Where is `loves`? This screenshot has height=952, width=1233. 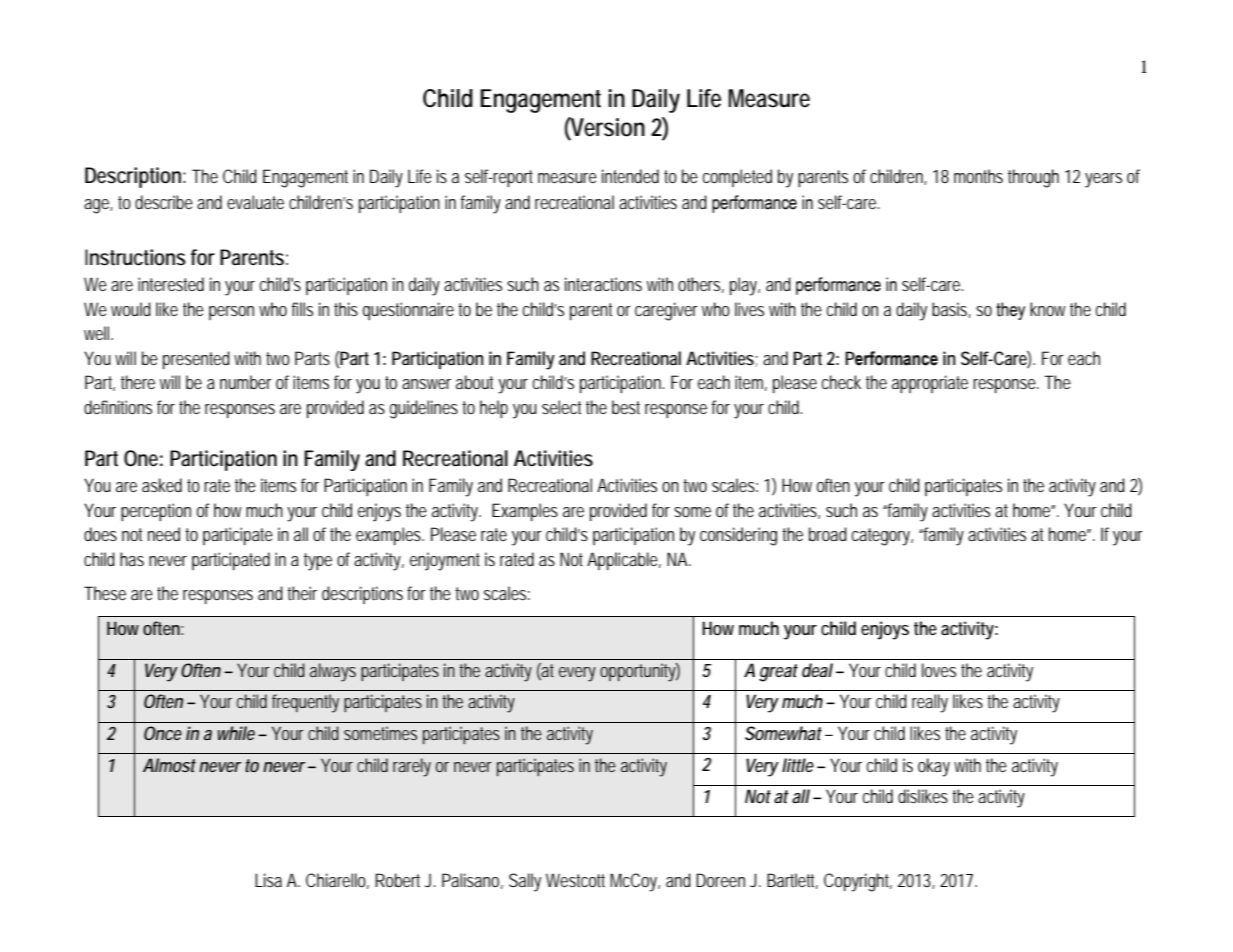 loves is located at coordinates (939, 670).
